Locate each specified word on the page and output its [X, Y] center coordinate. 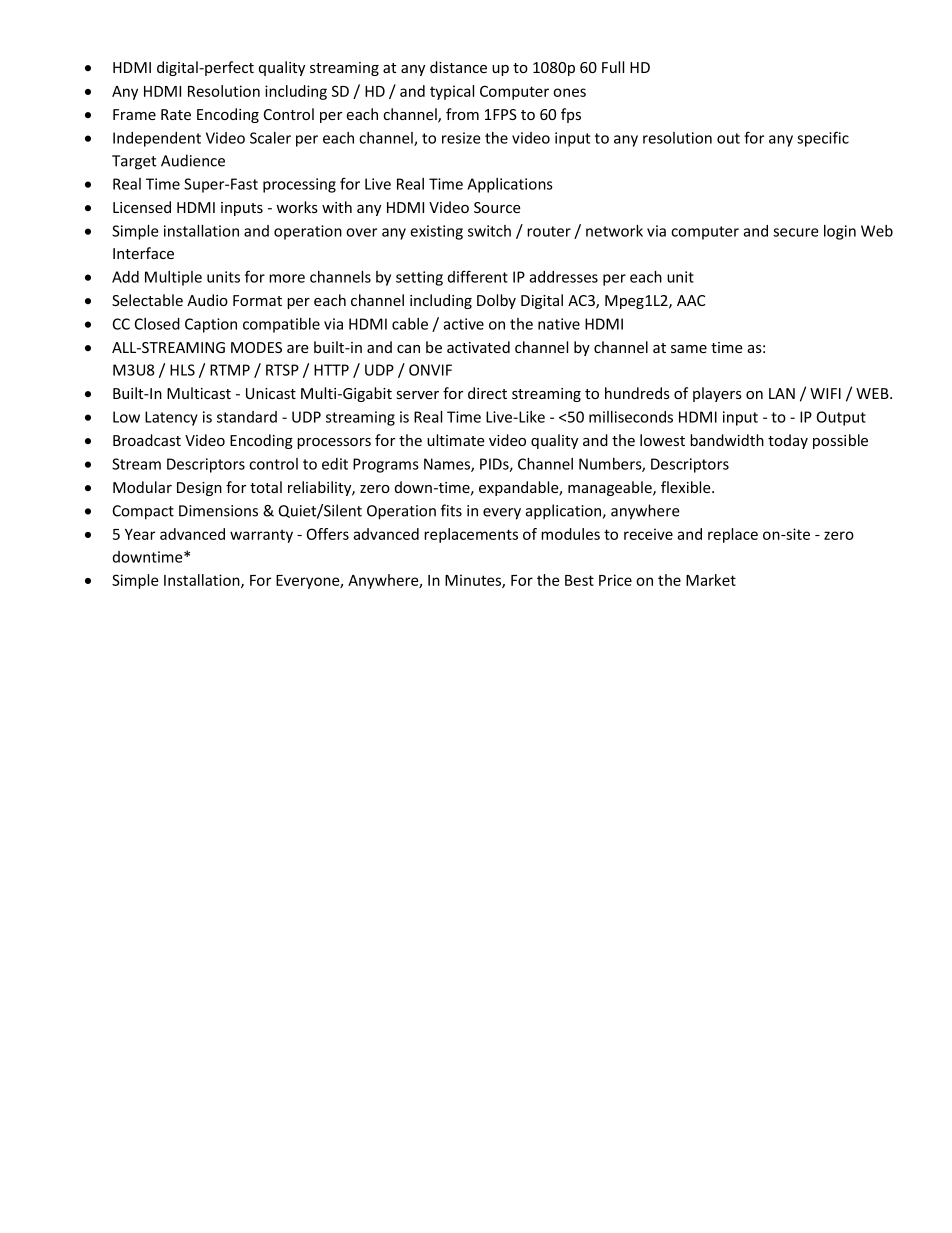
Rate [176, 114]
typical [452, 92]
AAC [691, 300]
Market [711, 580]
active [463, 324]
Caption [211, 325]
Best [579, 580]
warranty [261, 536]
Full [613, 67]
